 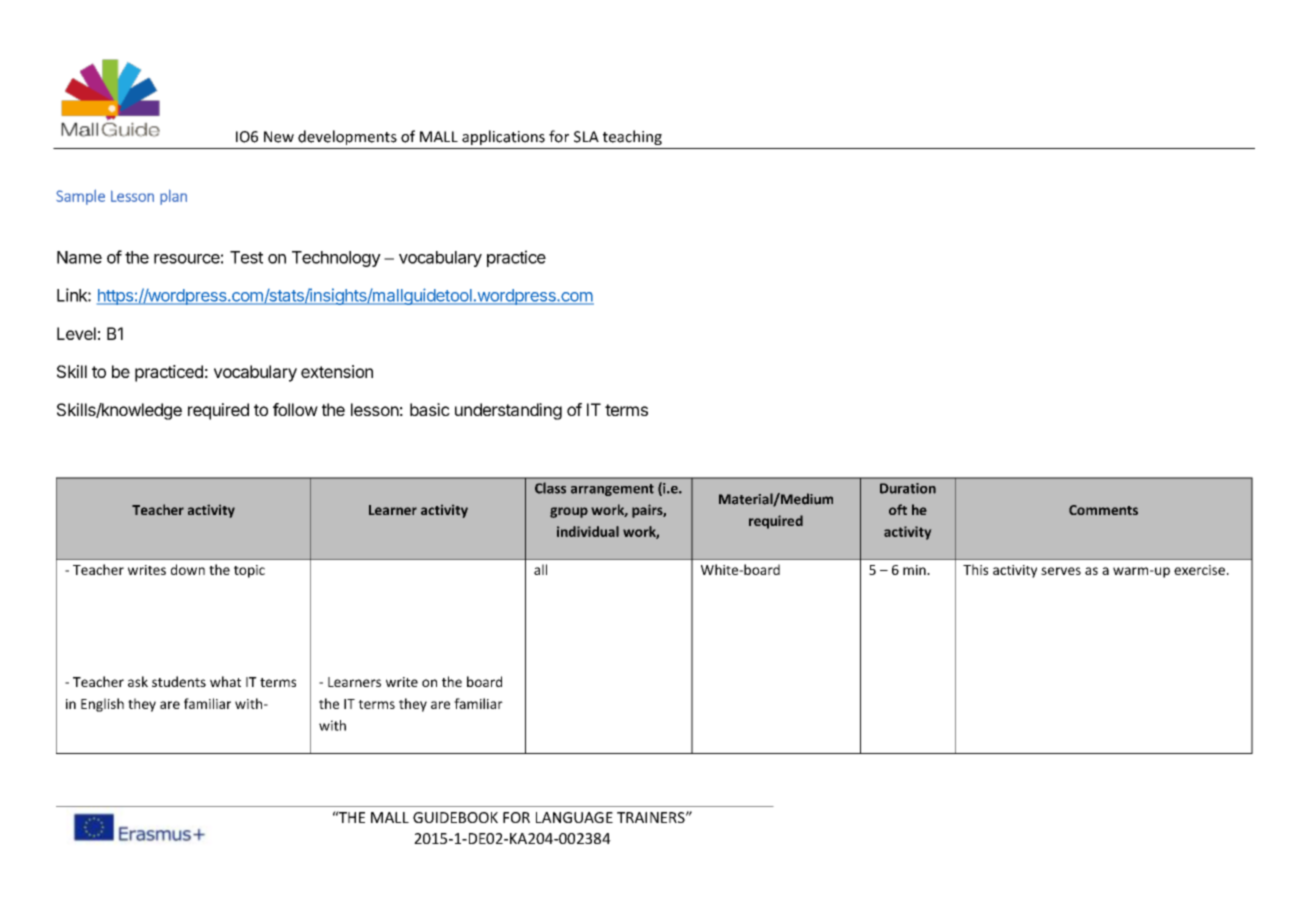 I want to click on follow, so click(x=295, y=409).
